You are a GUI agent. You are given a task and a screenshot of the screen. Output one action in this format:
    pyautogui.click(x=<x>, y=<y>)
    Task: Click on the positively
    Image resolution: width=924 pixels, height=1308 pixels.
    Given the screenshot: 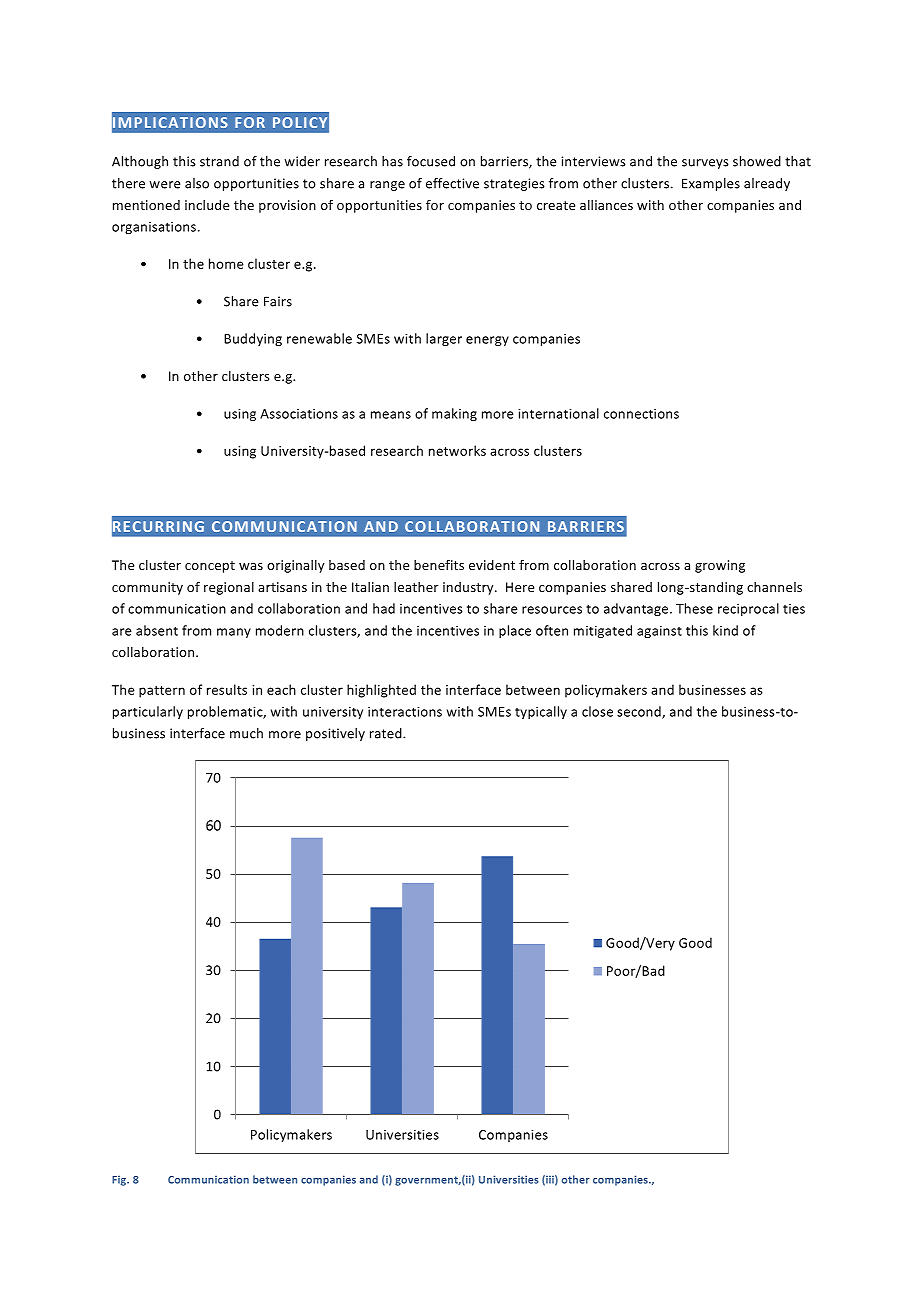 What is the action you would take?
    pyautogui.click(x=335, y=734)
